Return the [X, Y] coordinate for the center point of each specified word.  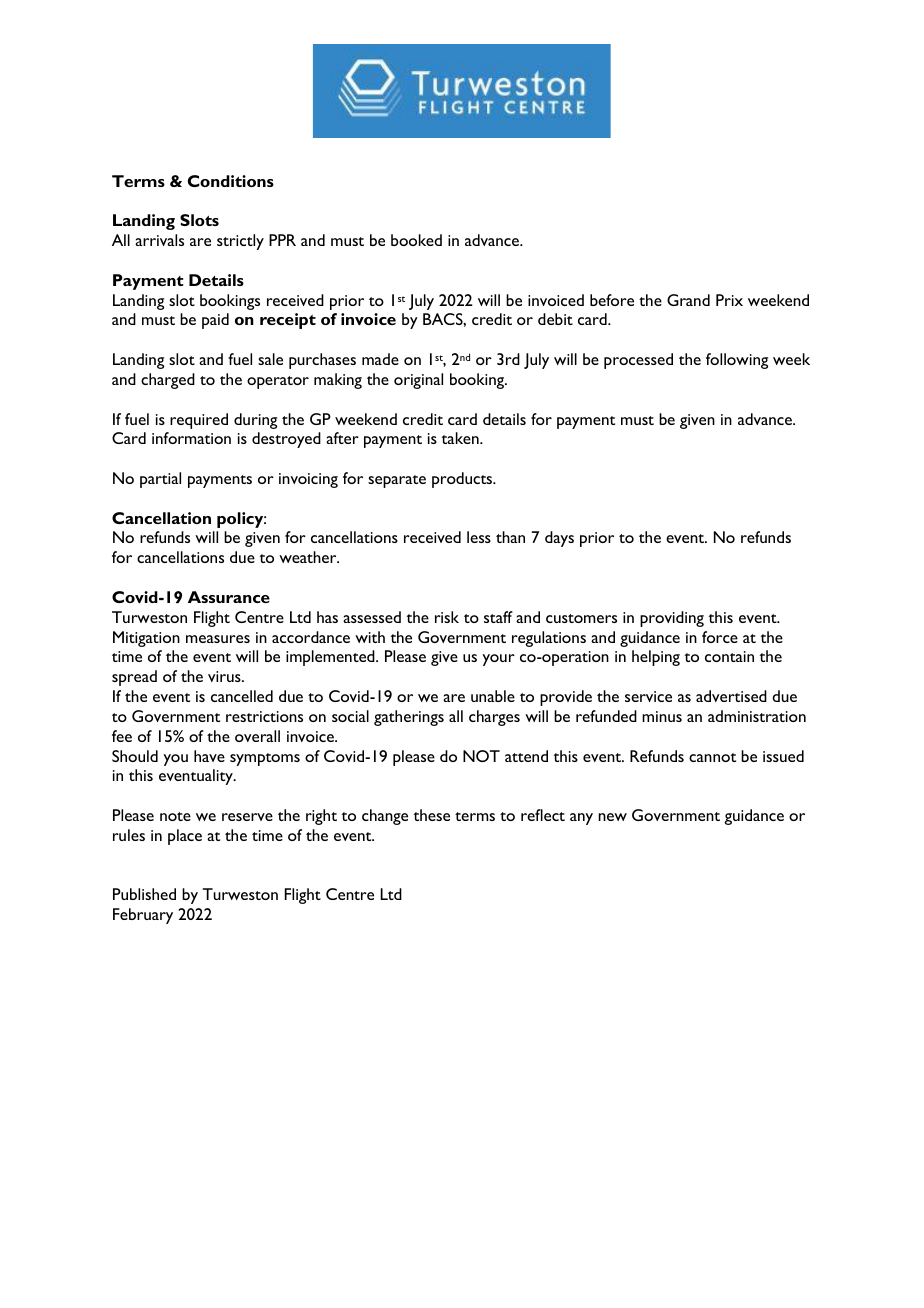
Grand [688, 300]
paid [215, 321]
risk [447, 617]
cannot [712, 757]
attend [526, 756]
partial [160, 480]
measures [218, 639]
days [559, 539]
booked [416, 240]
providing [672, 619]
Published [144, 894]
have [209, 756]
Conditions [231, 181]
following [737, 361]
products [463, 480]
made [380, 359]
